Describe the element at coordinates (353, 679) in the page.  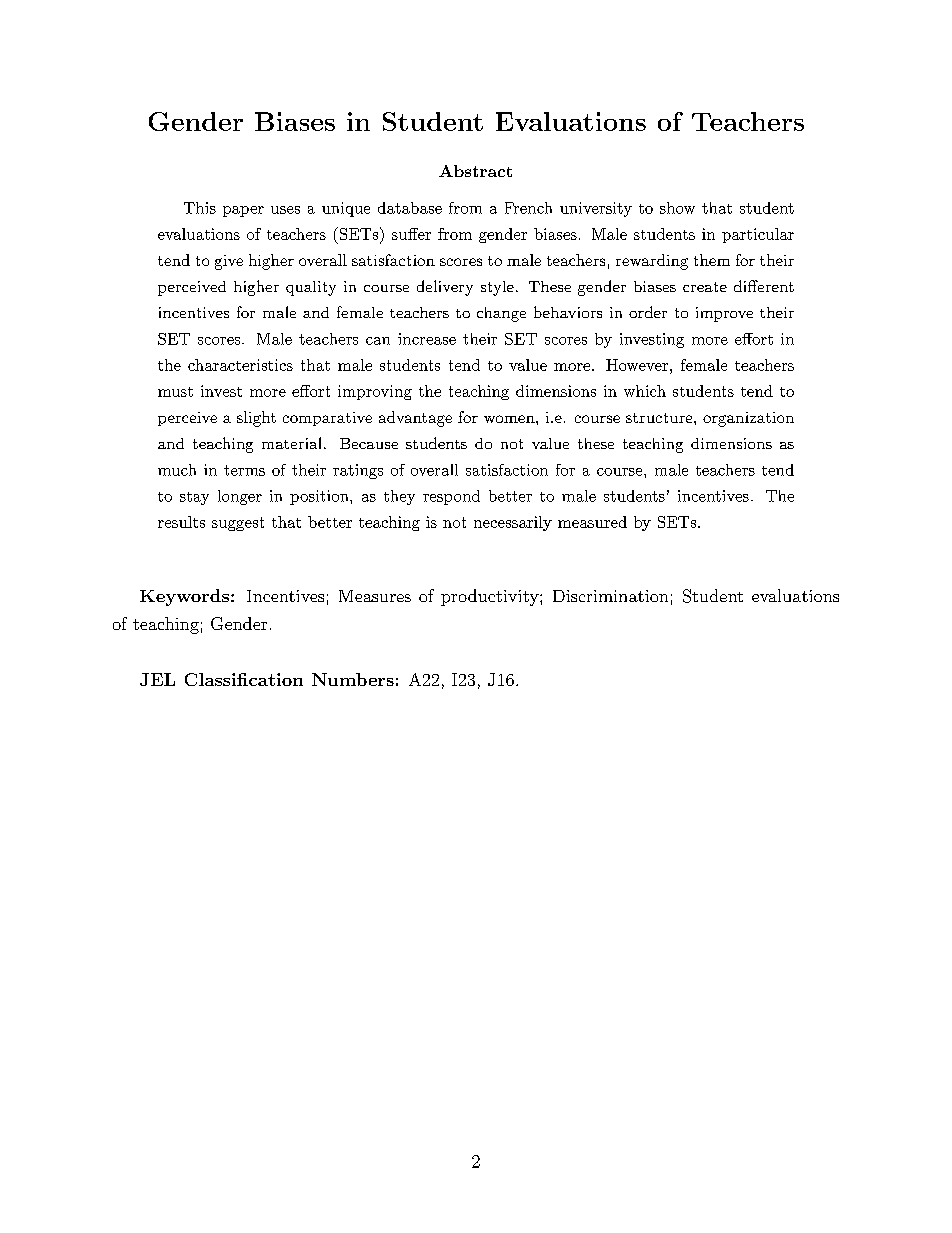
I see `Numbers` at that location.
